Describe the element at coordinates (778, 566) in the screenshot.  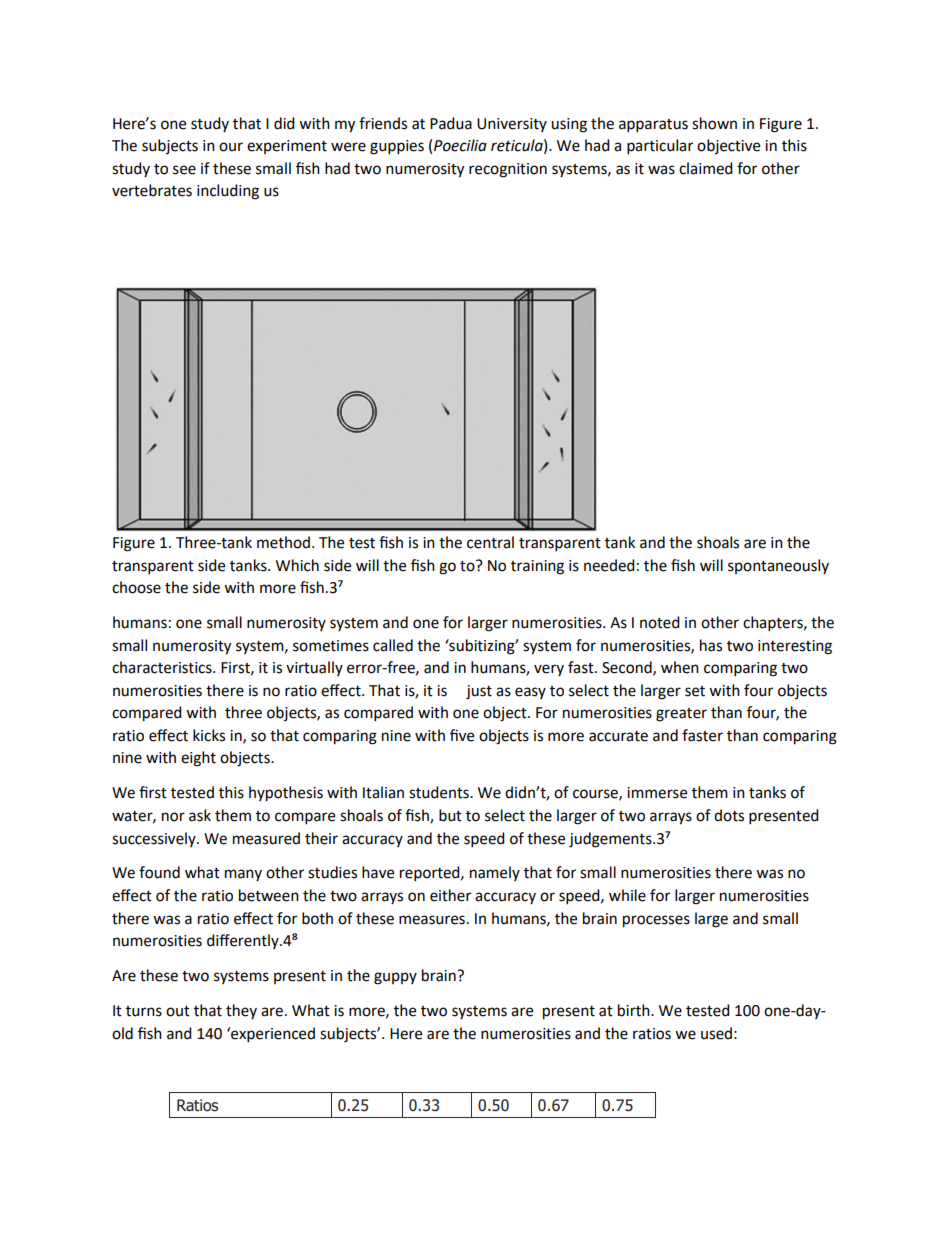
I see `spontaneously` at that location.
